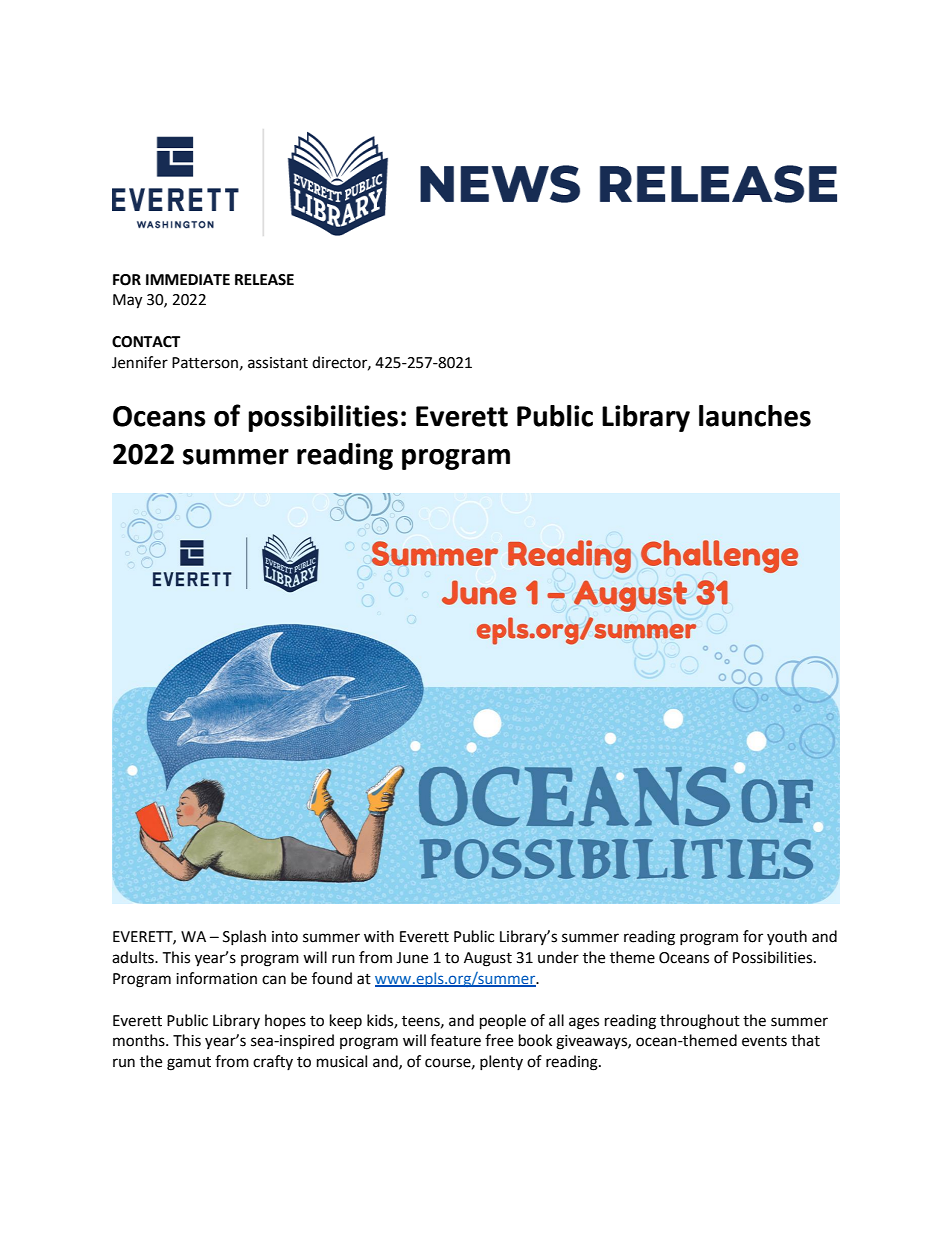 This screenshot has width=952, height=1233. Describe the element at coordinates (140, 362) in the screenshot. I see `Jennifer` at that location.
